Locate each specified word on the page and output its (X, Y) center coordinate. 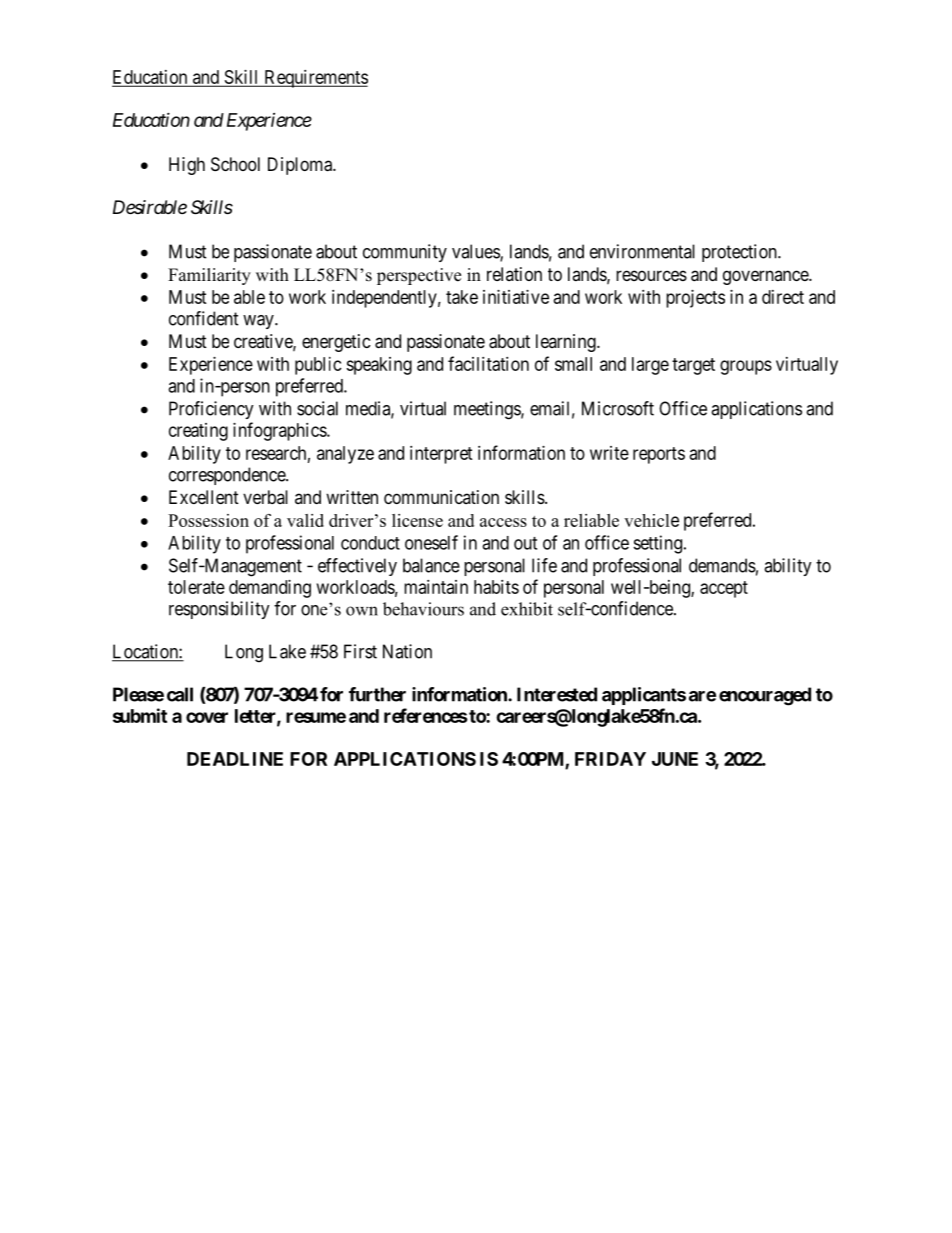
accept (724, 589)
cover (207, 717)
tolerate (196, 587)
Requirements (315, 79)
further (377, 694)
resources (651, 275)
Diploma (301, 166)
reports (659, 455)
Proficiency (211, 410)
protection (740, 253)
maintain (436, 587)
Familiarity (209, 276)
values (476, 252)
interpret (441, 455)
